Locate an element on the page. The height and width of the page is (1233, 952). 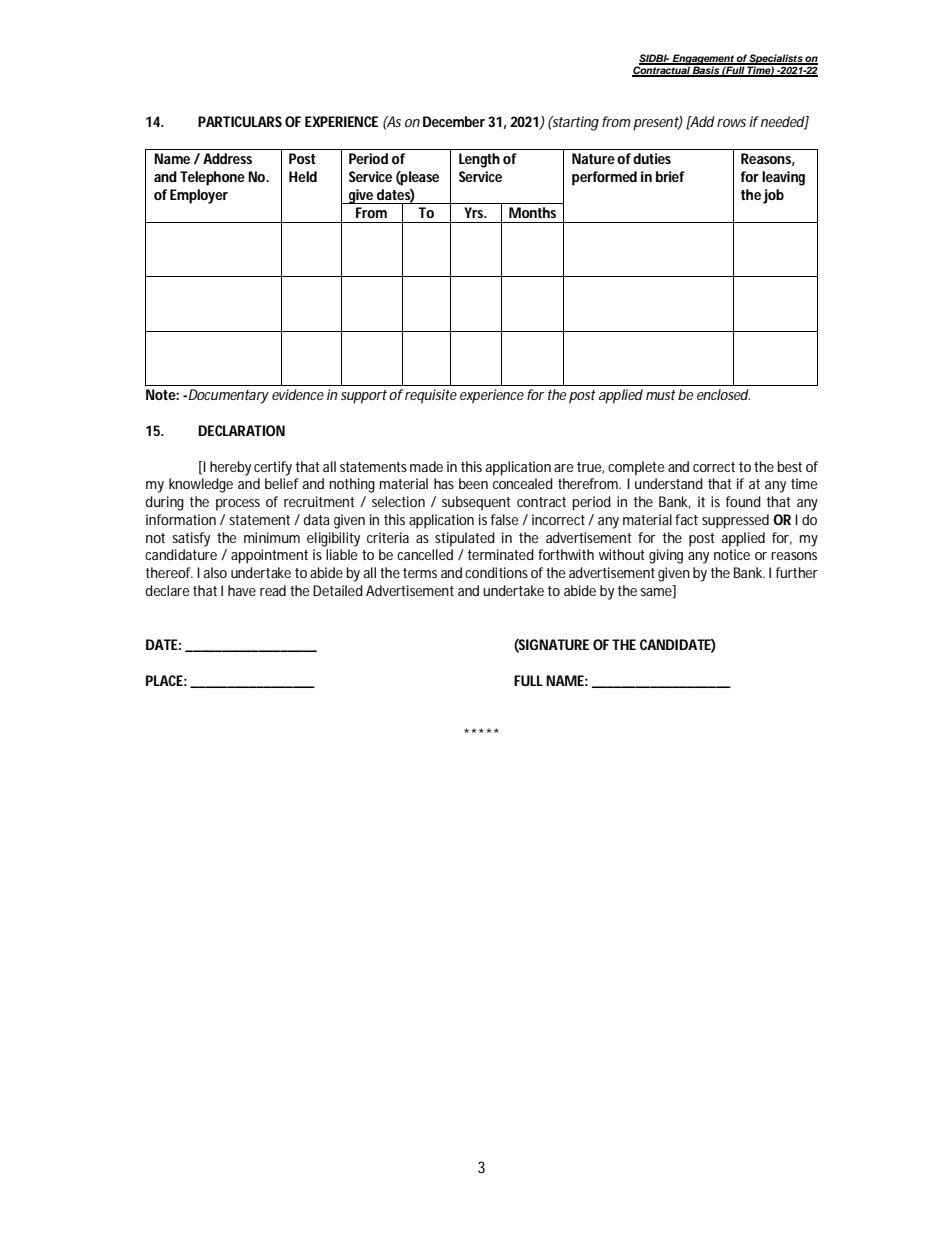
must is located at coordinates (661, 395).
